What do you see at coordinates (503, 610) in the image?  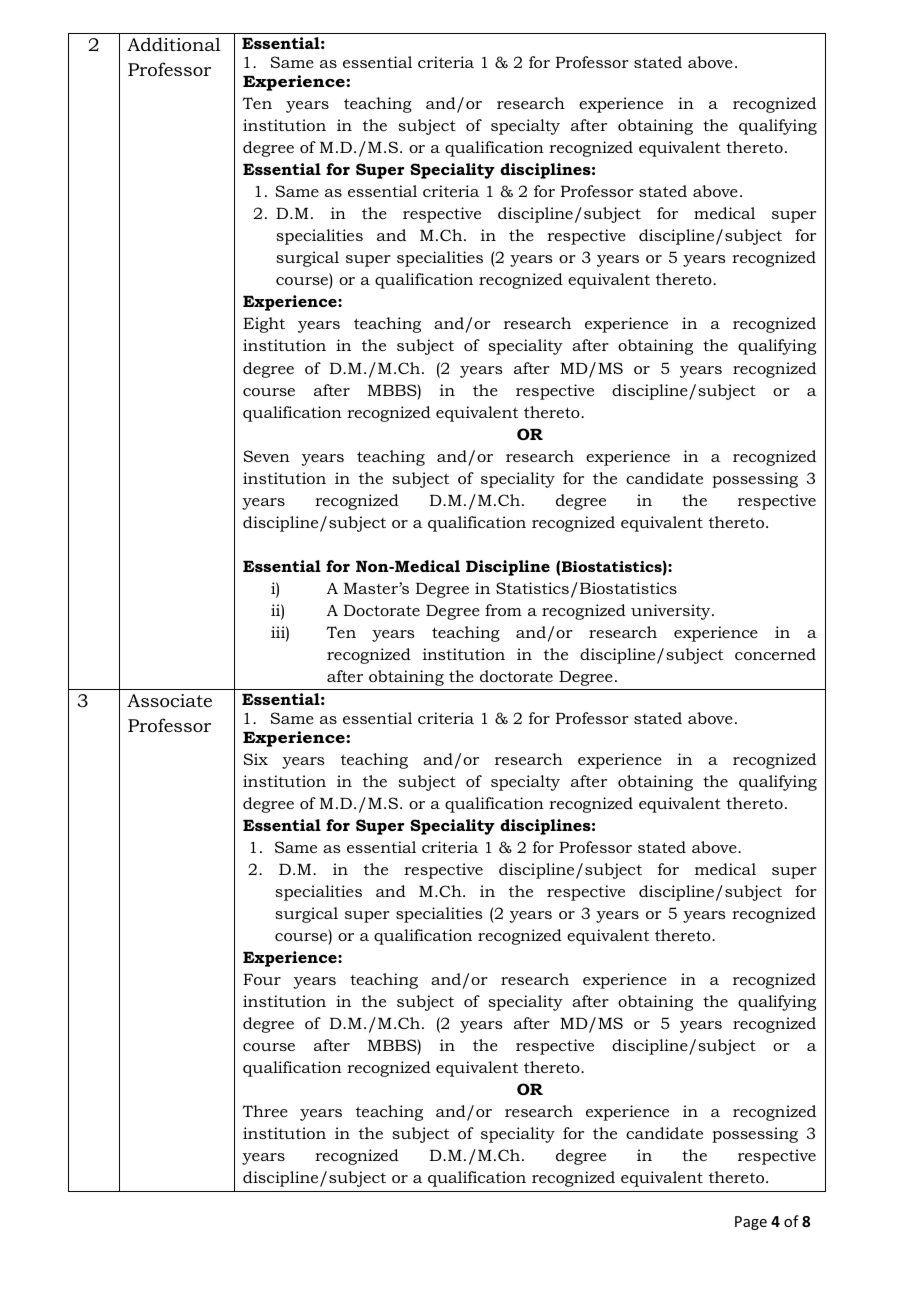 I see `from` at bounding box center [503, 610].
